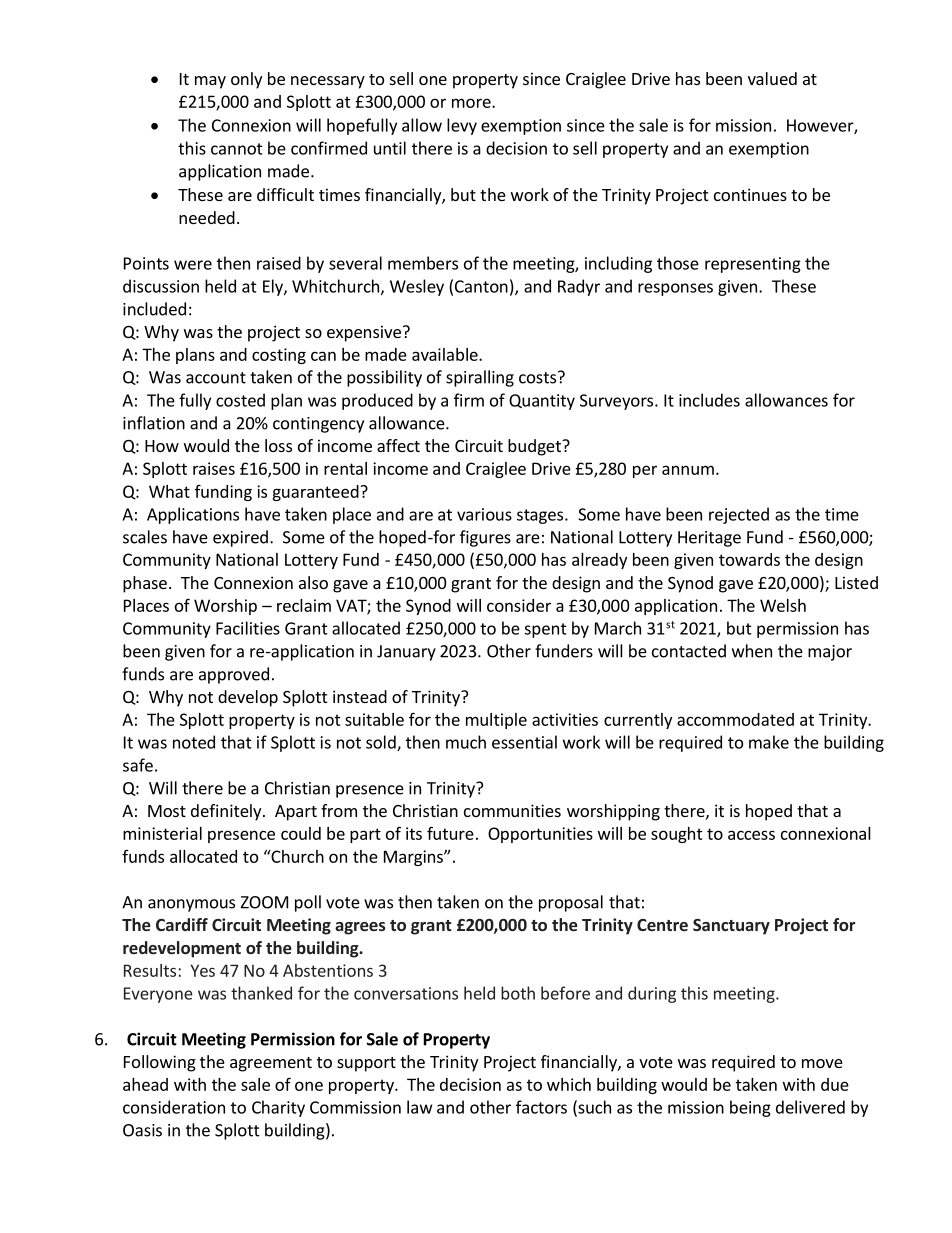 This page has width=952, height=1233. Describe the element at coordinates (248, 628) in the page. I see `Facilities` at that location.
